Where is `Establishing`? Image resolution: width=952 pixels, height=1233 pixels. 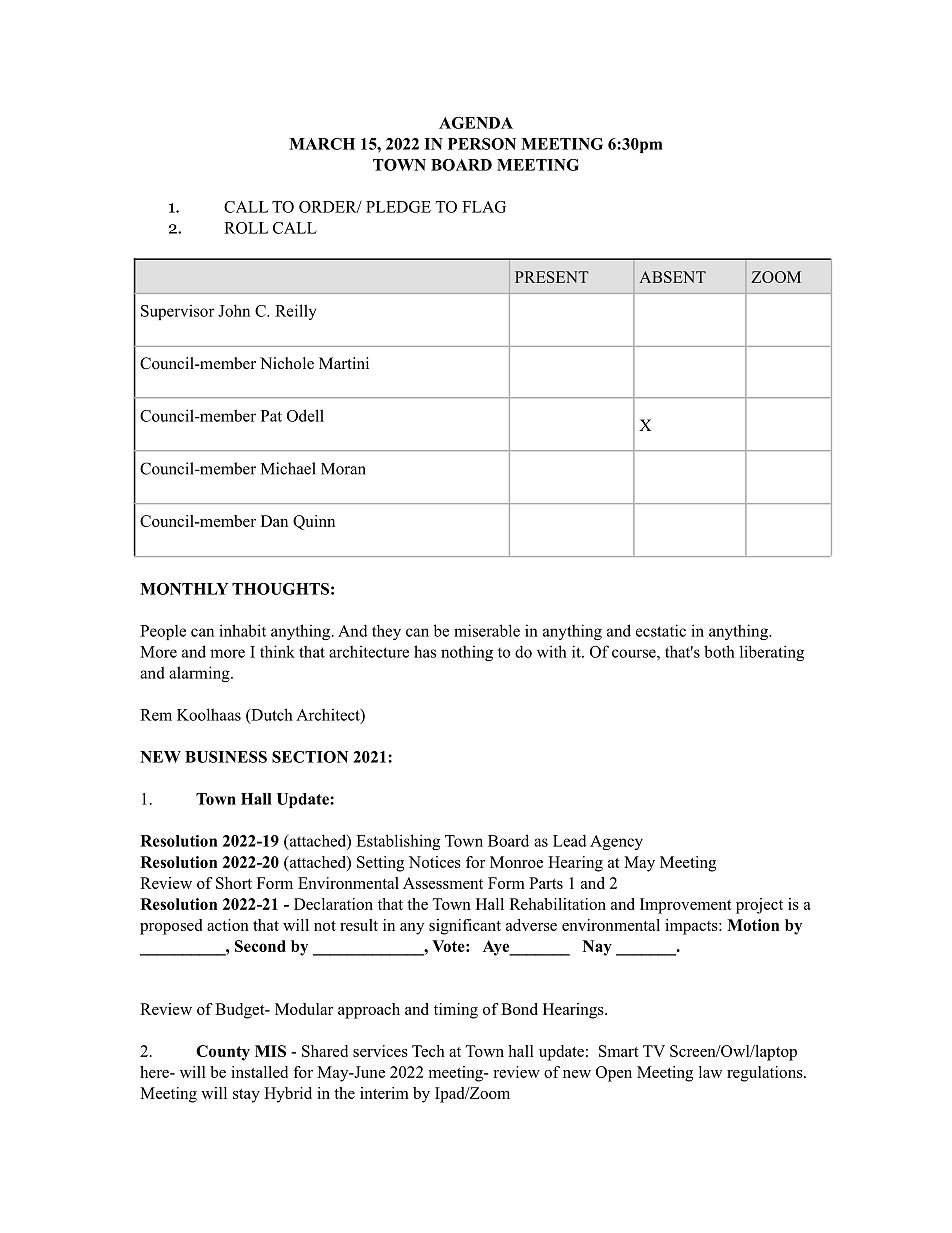 Establishing is located at coordinates (398, 842).
